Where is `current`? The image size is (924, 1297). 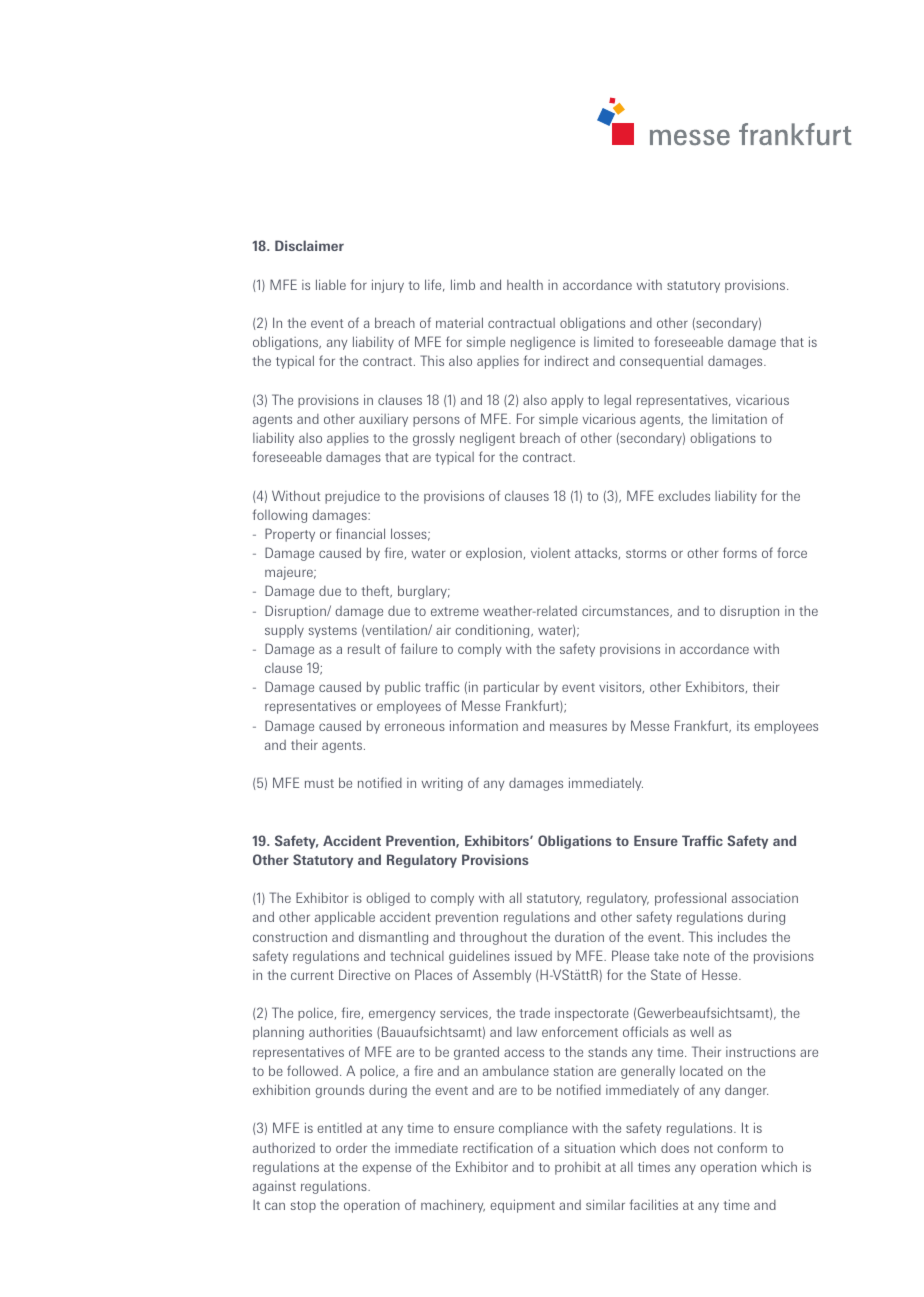 current is located at coordinates (312, 975).
